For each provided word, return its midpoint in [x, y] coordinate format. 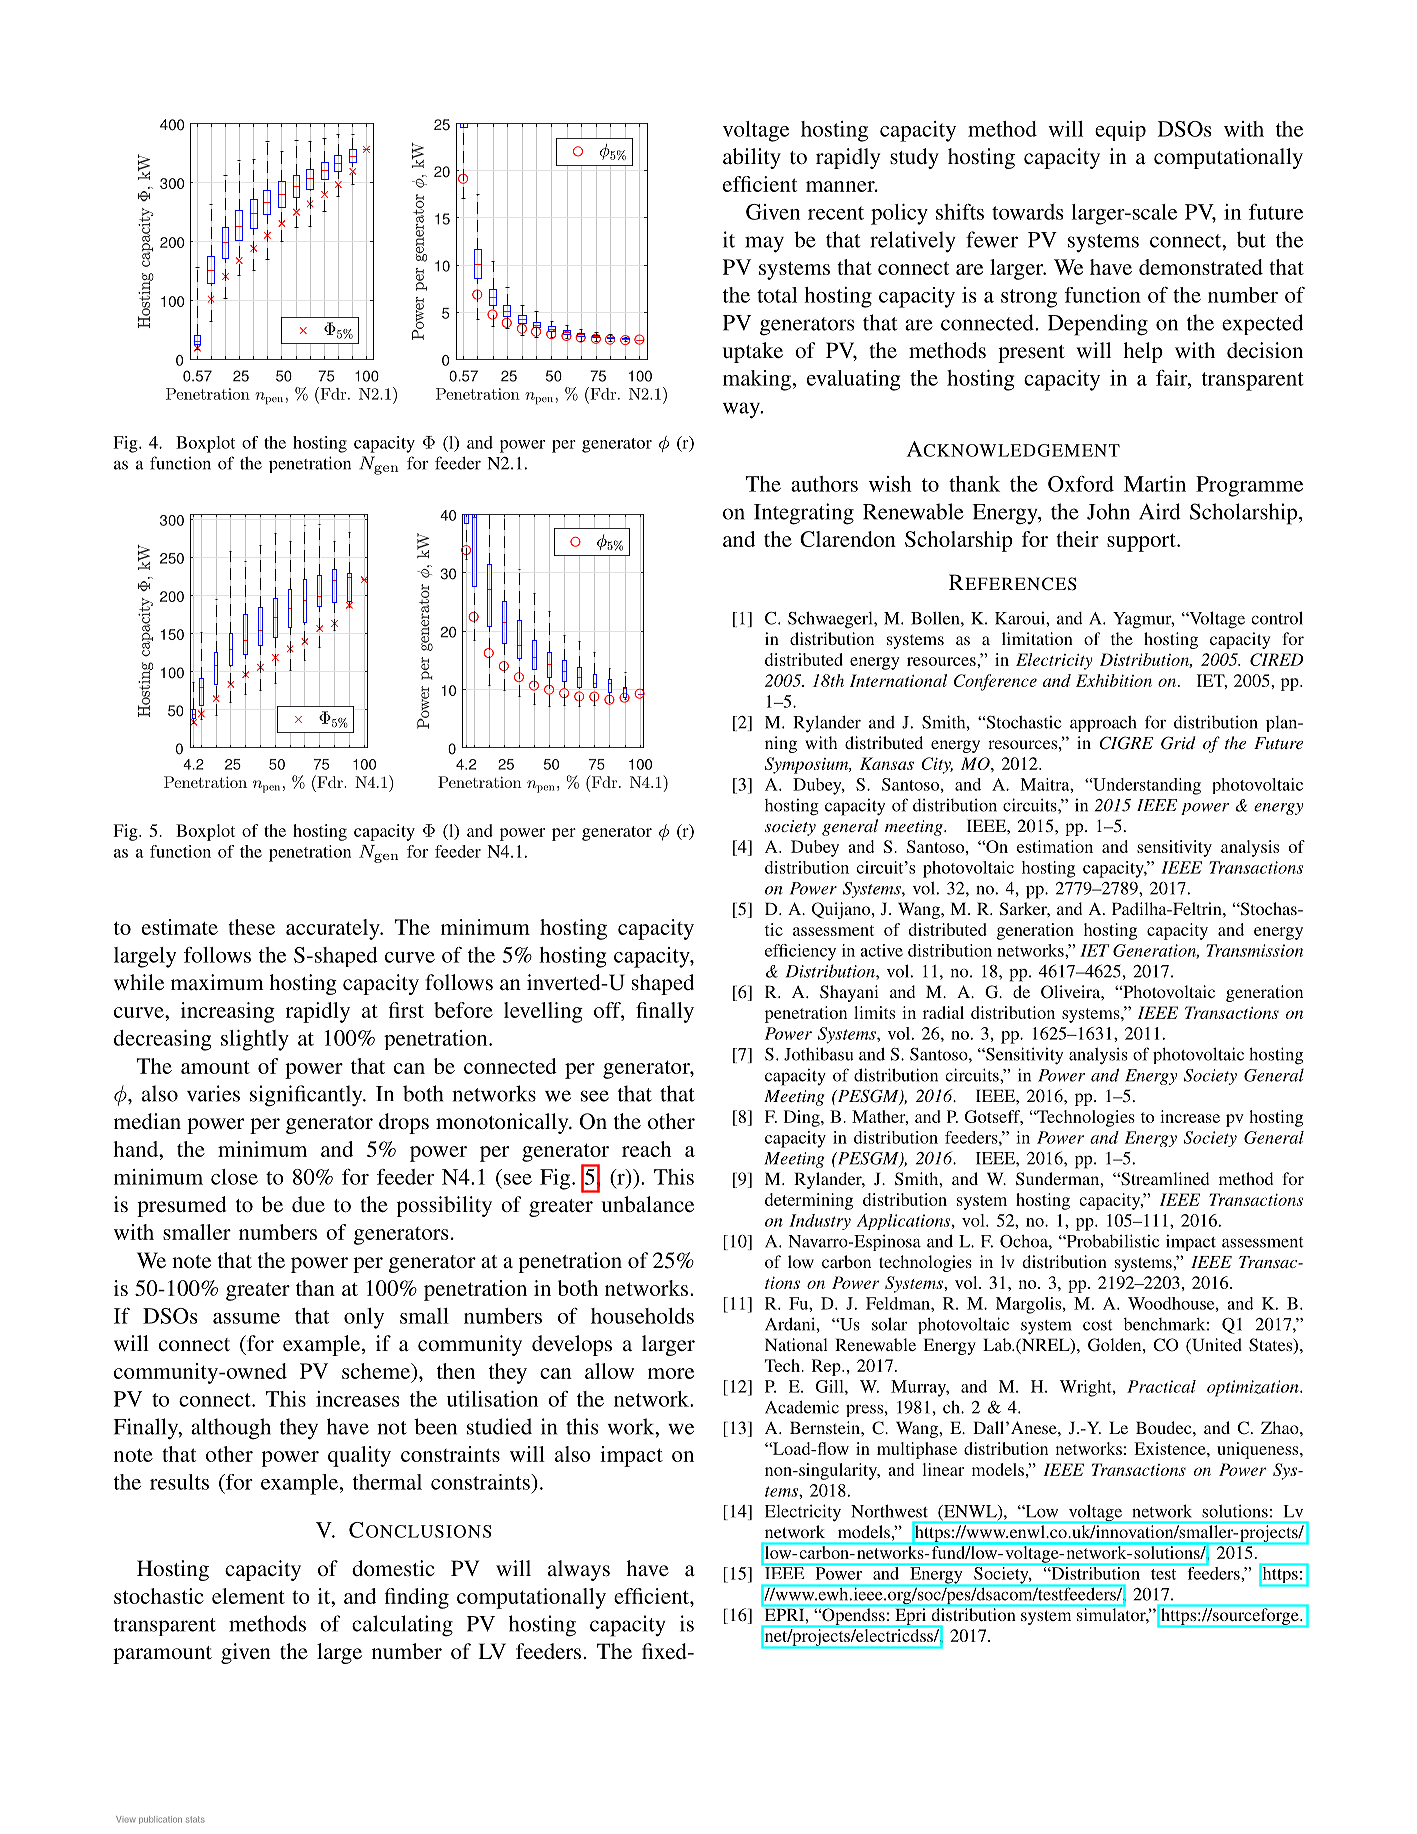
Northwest [889, 1511]
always [579, 1570]
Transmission [1254, 950]
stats [195, 1819]
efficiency [800, 952]
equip [1120, 131]
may [764, 244]
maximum [217, 982]
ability [752, 158]
